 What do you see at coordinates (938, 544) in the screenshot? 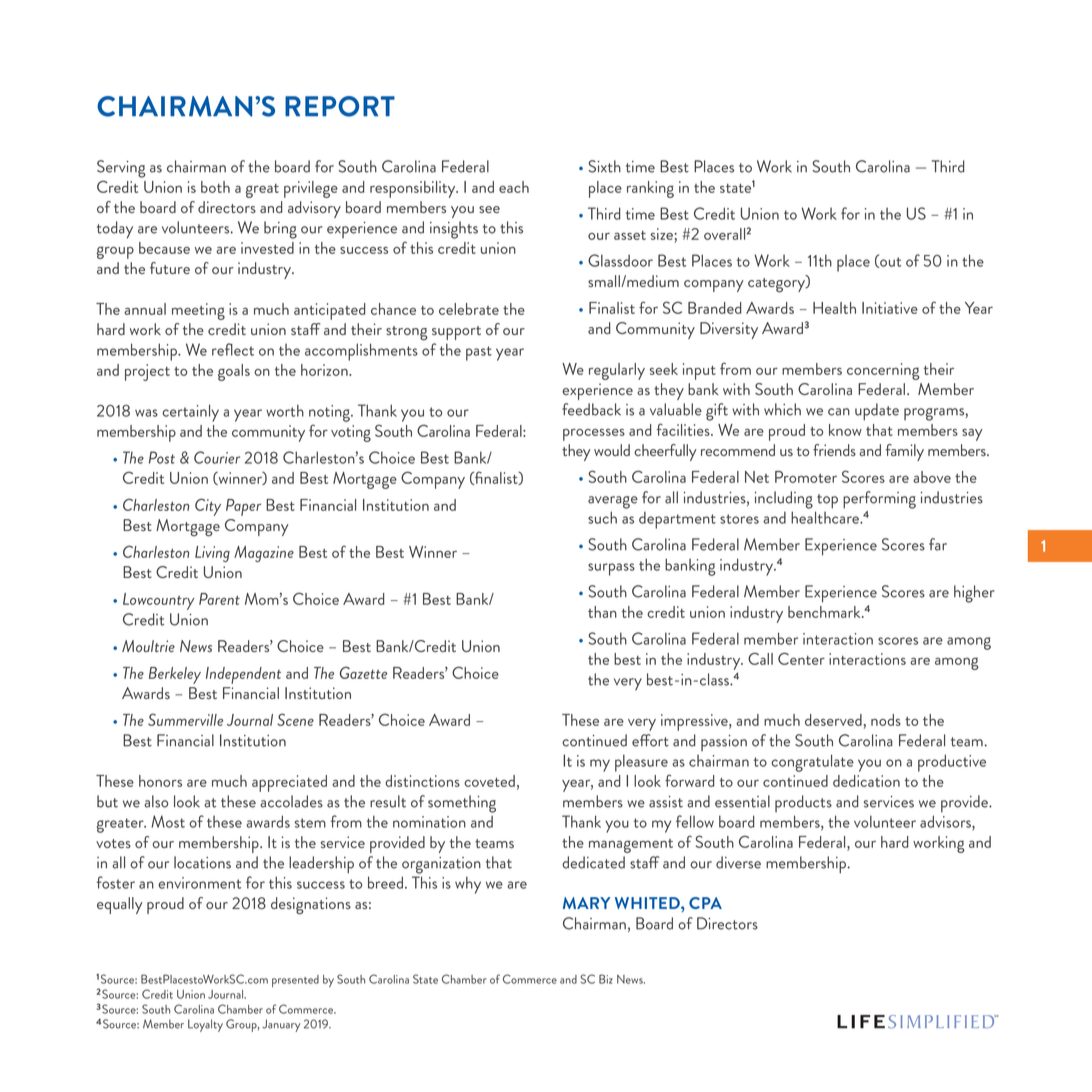
I see `far` at bounding box center [938, 544].
